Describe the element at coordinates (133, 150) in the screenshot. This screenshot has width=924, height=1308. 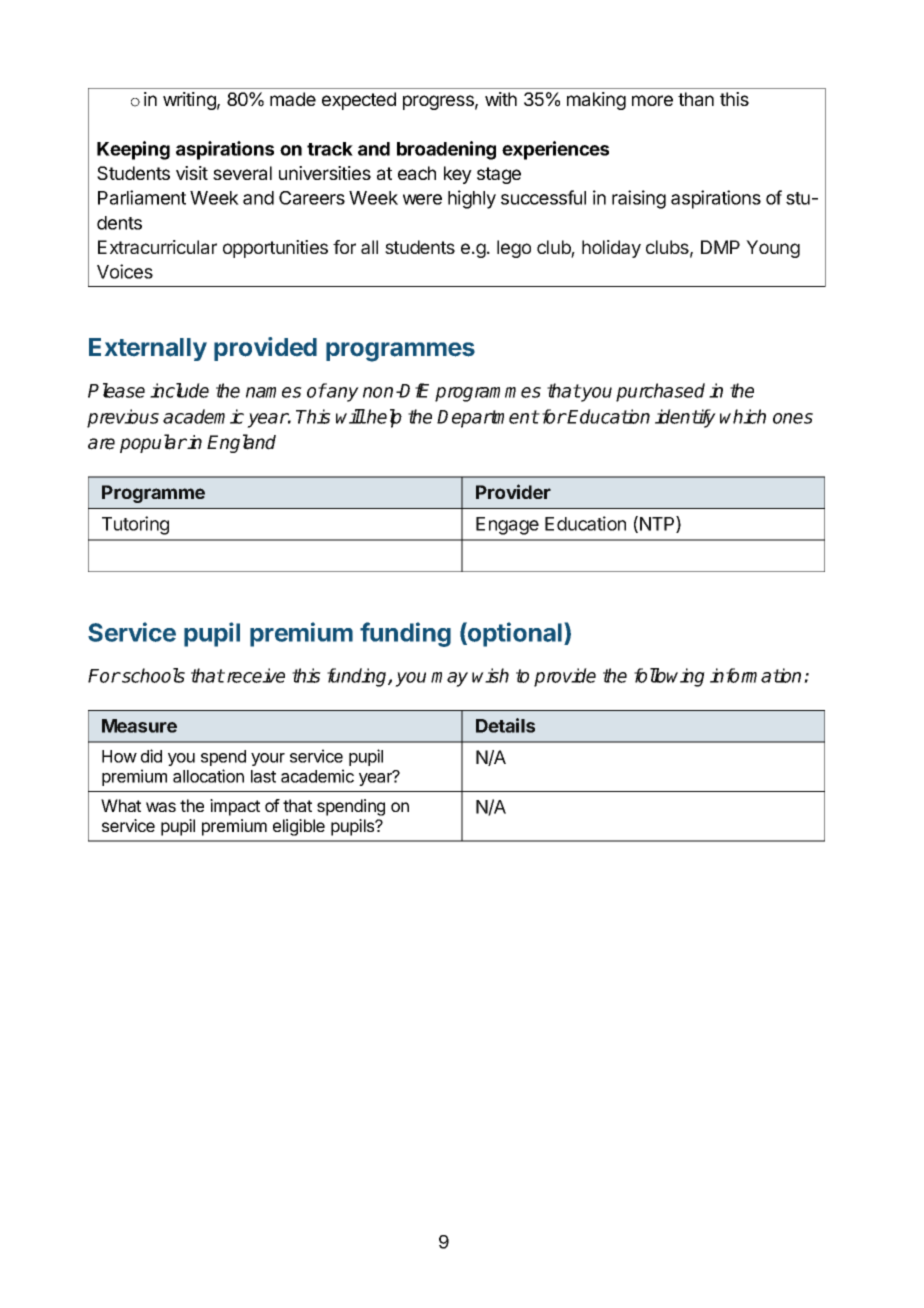
I see `Keeping` at that location.
